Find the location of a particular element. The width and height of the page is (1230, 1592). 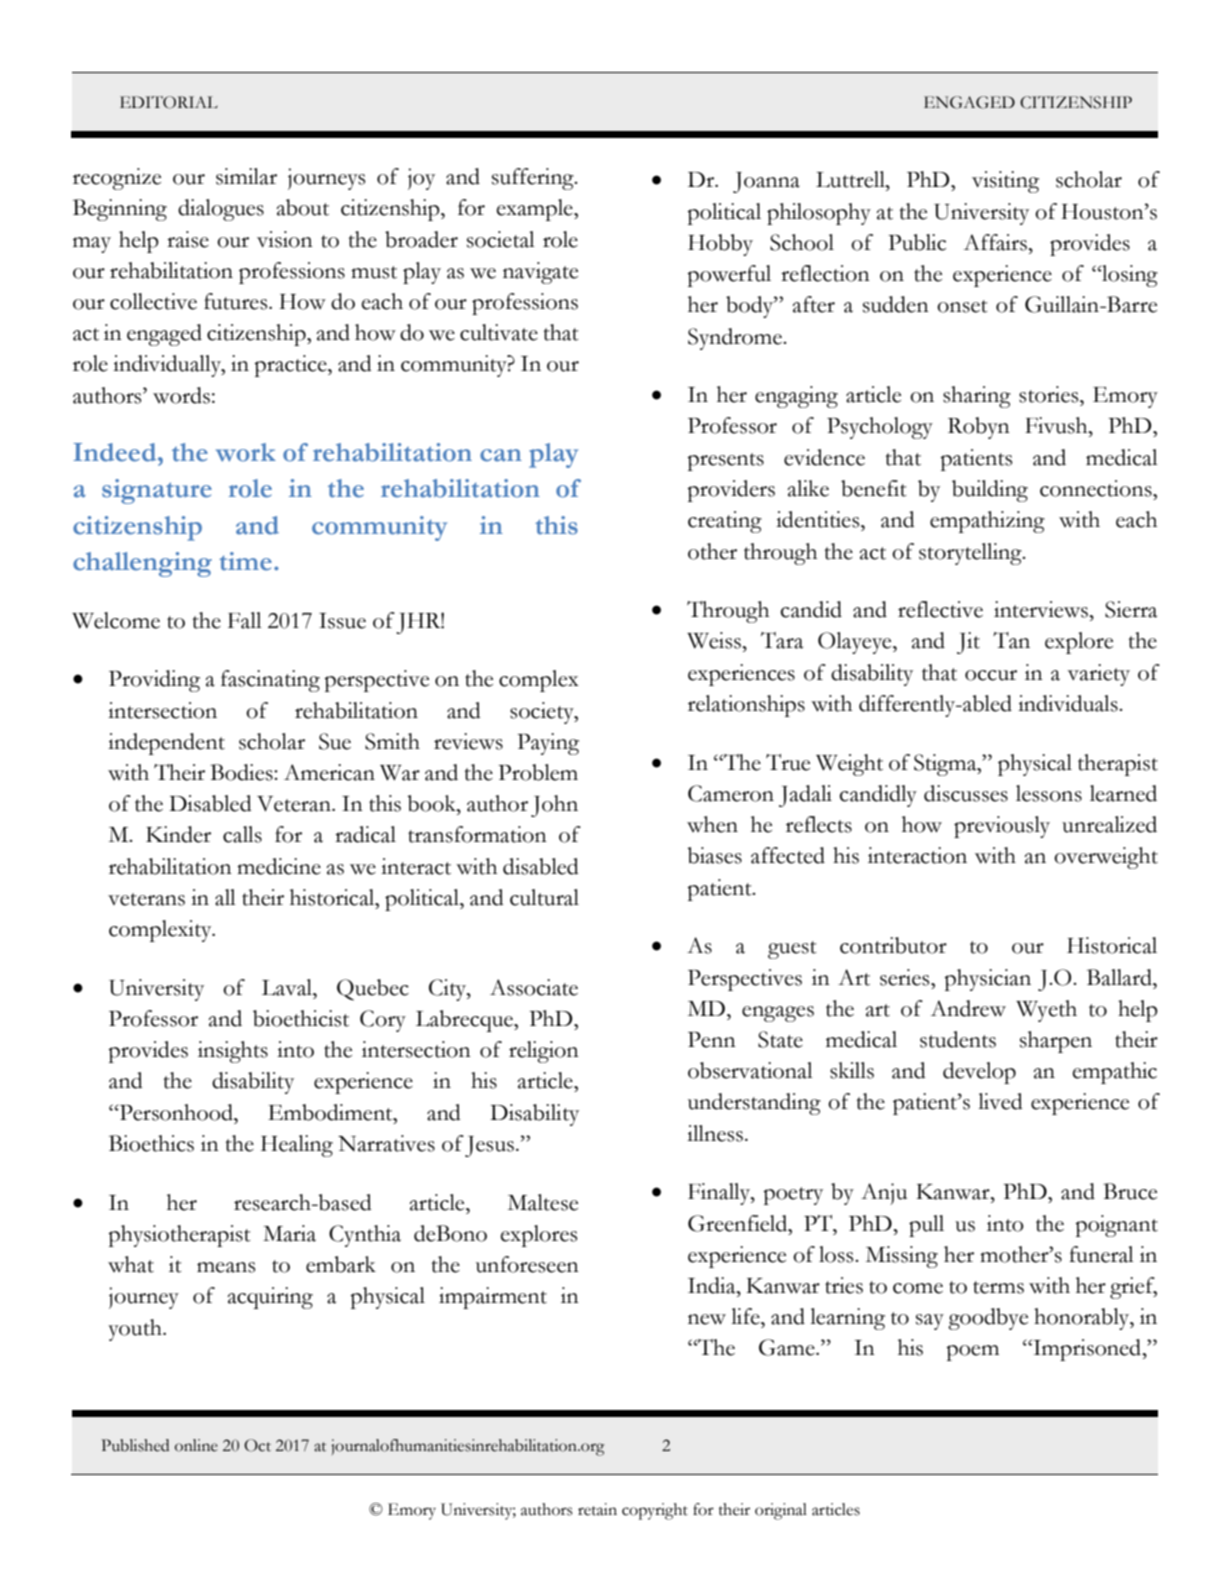

online is located at coordinates (196, 1445).
